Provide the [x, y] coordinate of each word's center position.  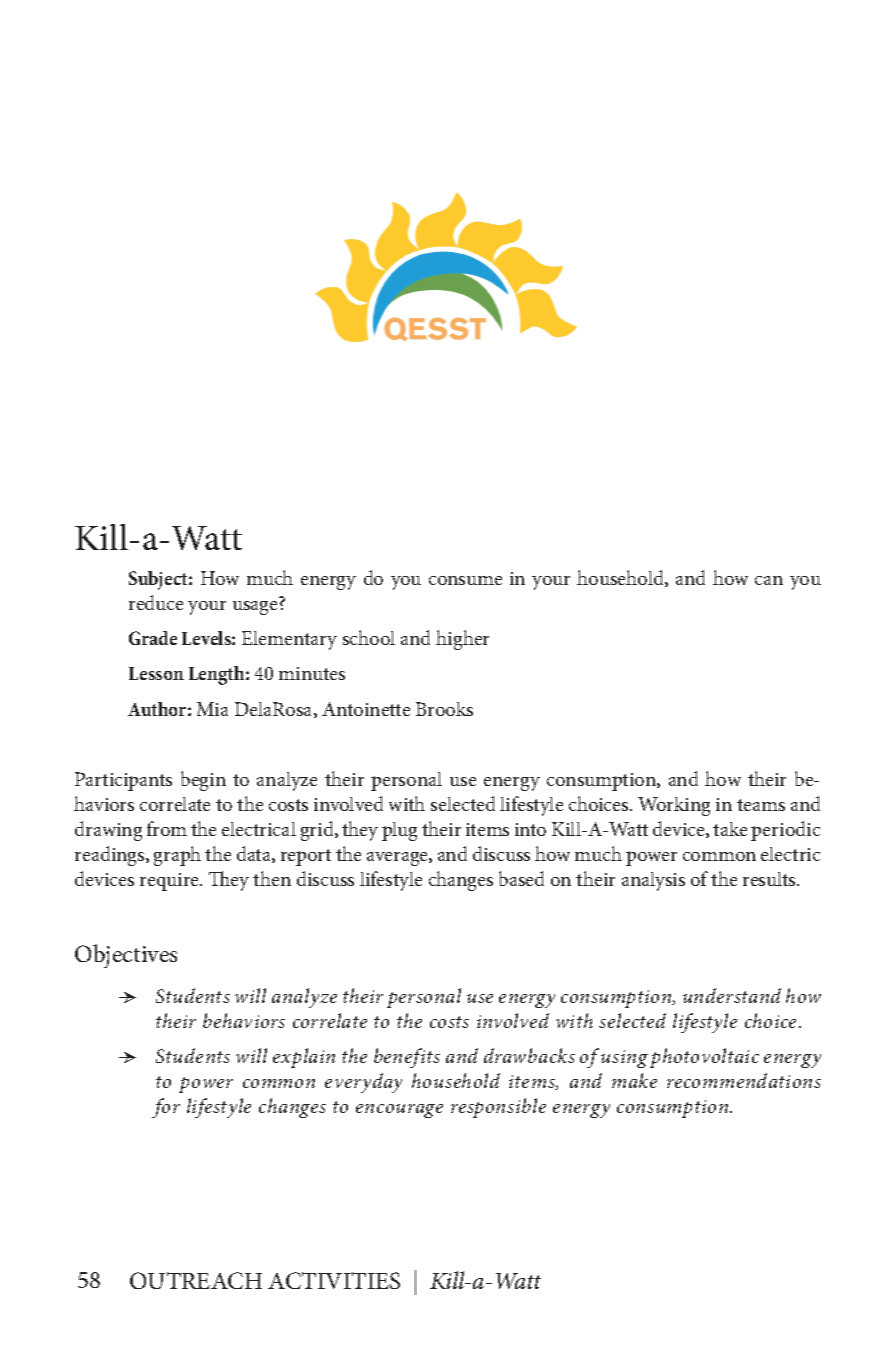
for [166, 1108]
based [521, 878]
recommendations [744, 1080]
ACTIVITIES [334, 1280]
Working [674, 806]
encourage [399, 1111]
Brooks [444, 709]
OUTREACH [196, 1280]
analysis [653, 881]
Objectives [126, 956]
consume [465, 580]
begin [203, 781]
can [769, 580]
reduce [156, 602]
